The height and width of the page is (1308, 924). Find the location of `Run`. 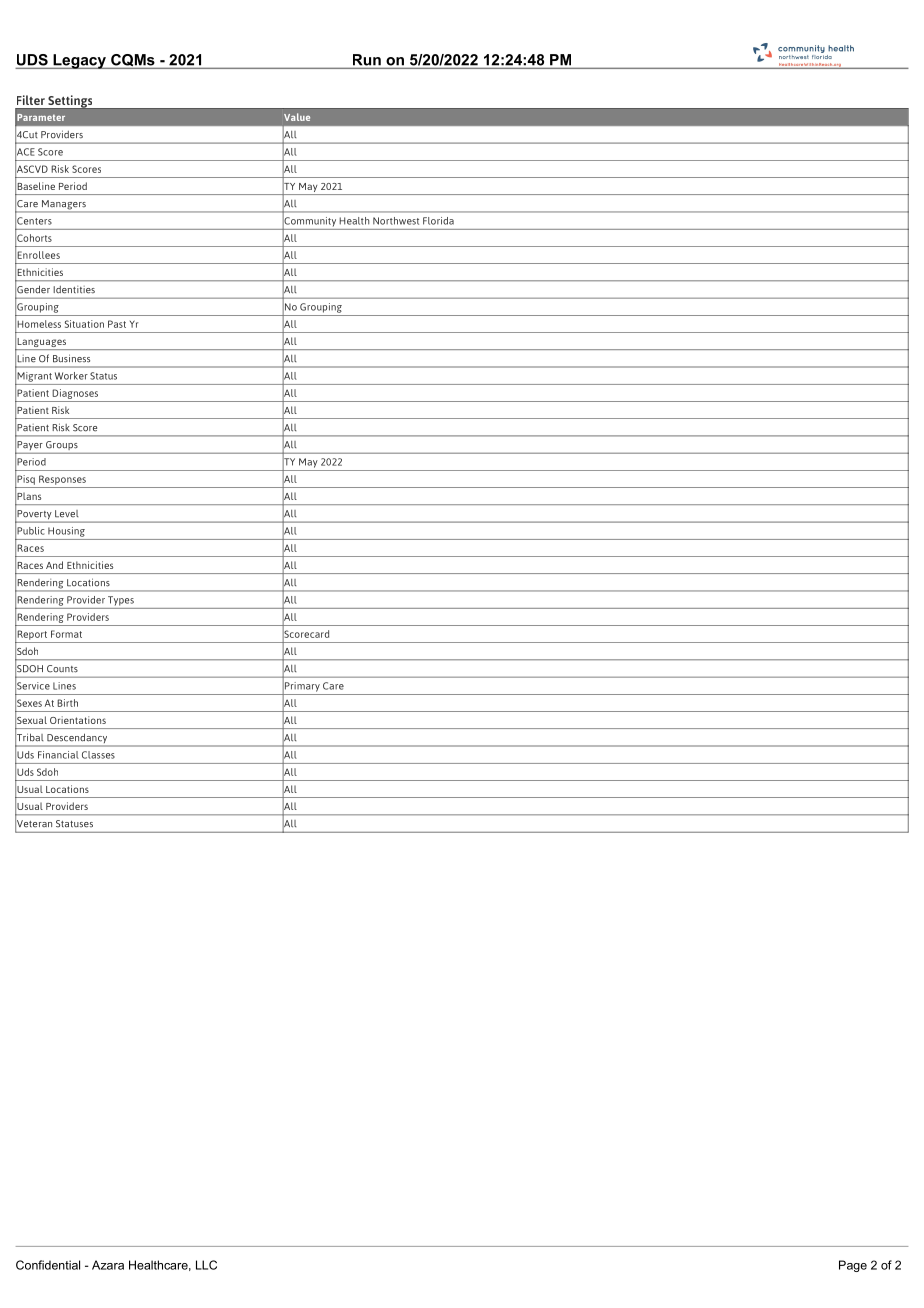

Run is located at coordinates (367, 60).
